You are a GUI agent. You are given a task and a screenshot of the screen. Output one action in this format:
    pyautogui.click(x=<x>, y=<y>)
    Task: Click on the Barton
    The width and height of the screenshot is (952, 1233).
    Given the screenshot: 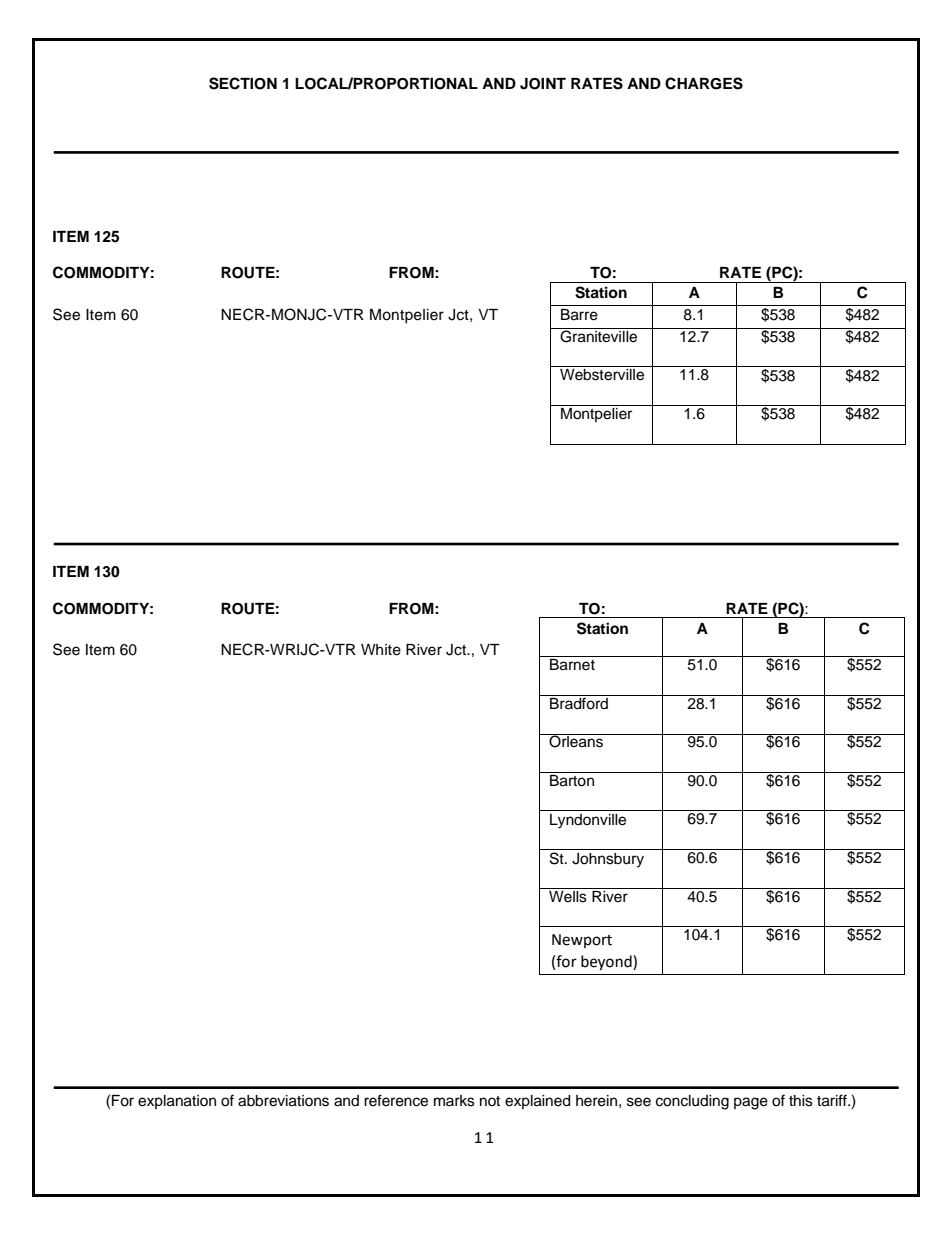 What is the action you would take?
    pyautogui.click(x=572, y=779)
